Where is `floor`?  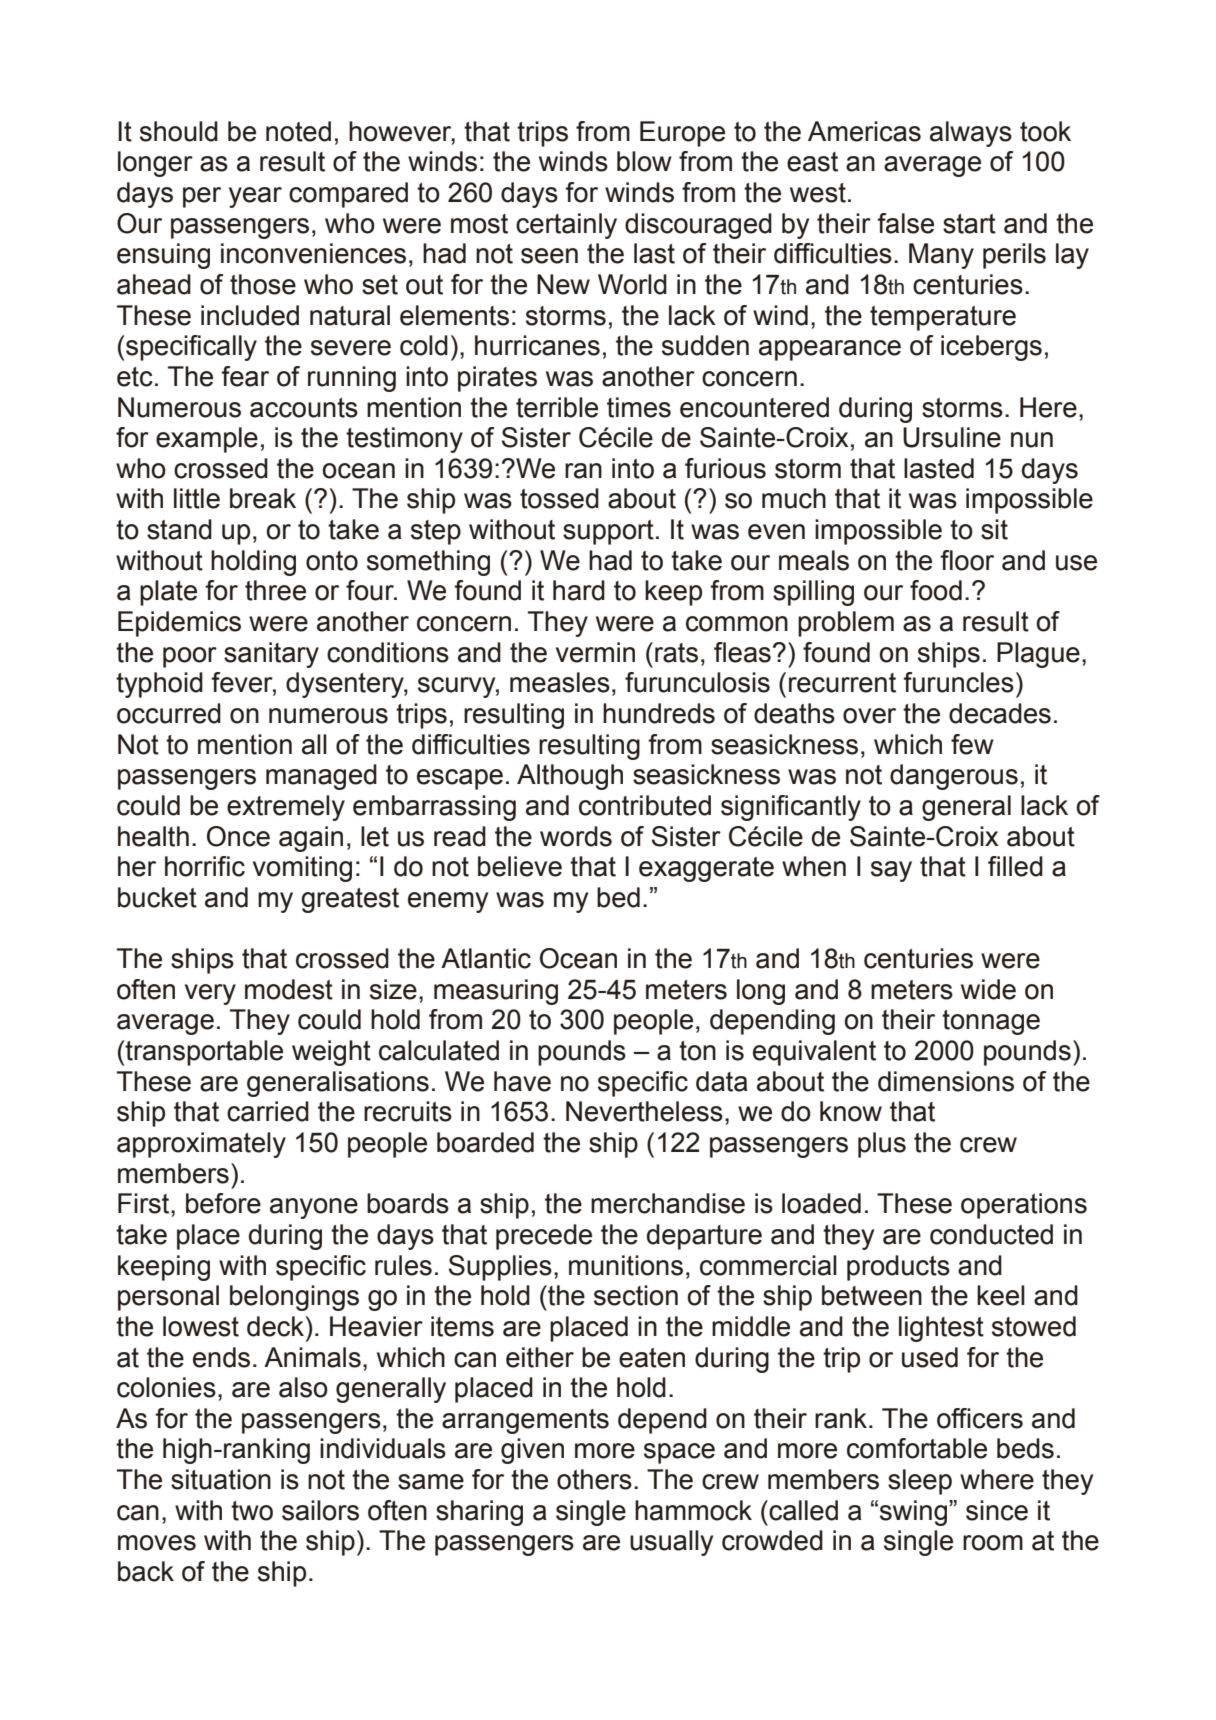
floor is located at coordinates (967, 560).
